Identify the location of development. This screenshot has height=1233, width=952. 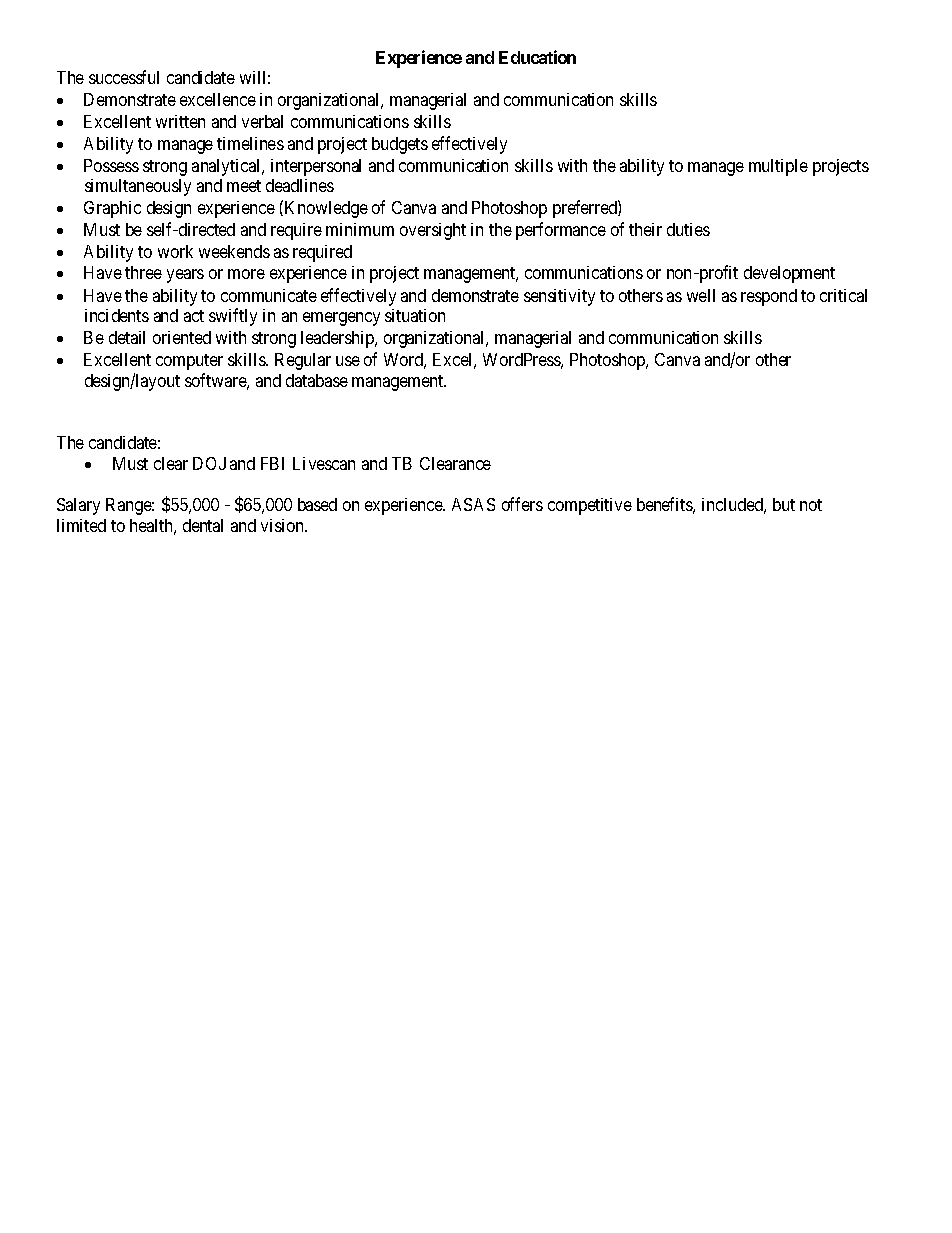
(789, 274).
